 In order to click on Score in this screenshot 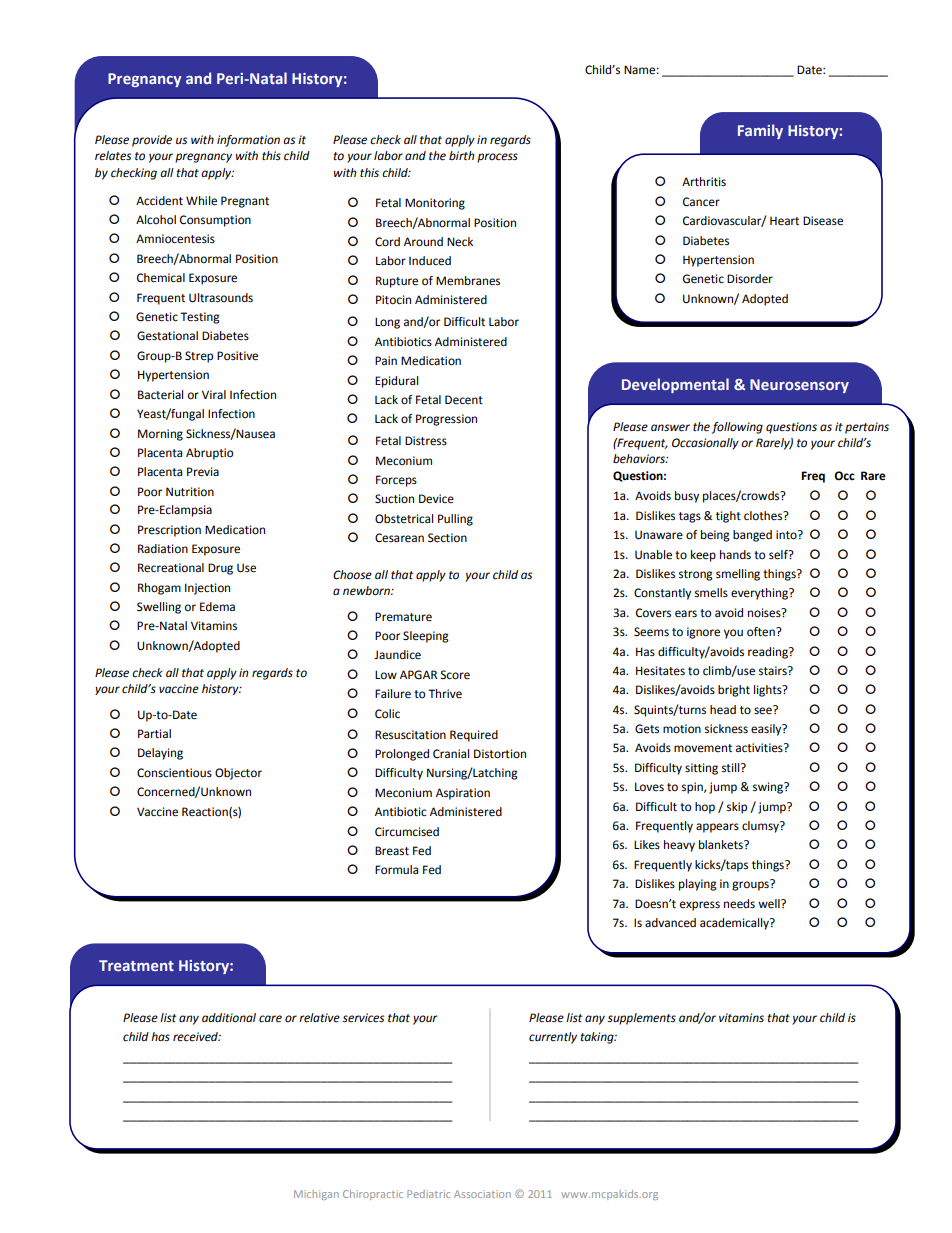, I will do `click(455, 675)`.
